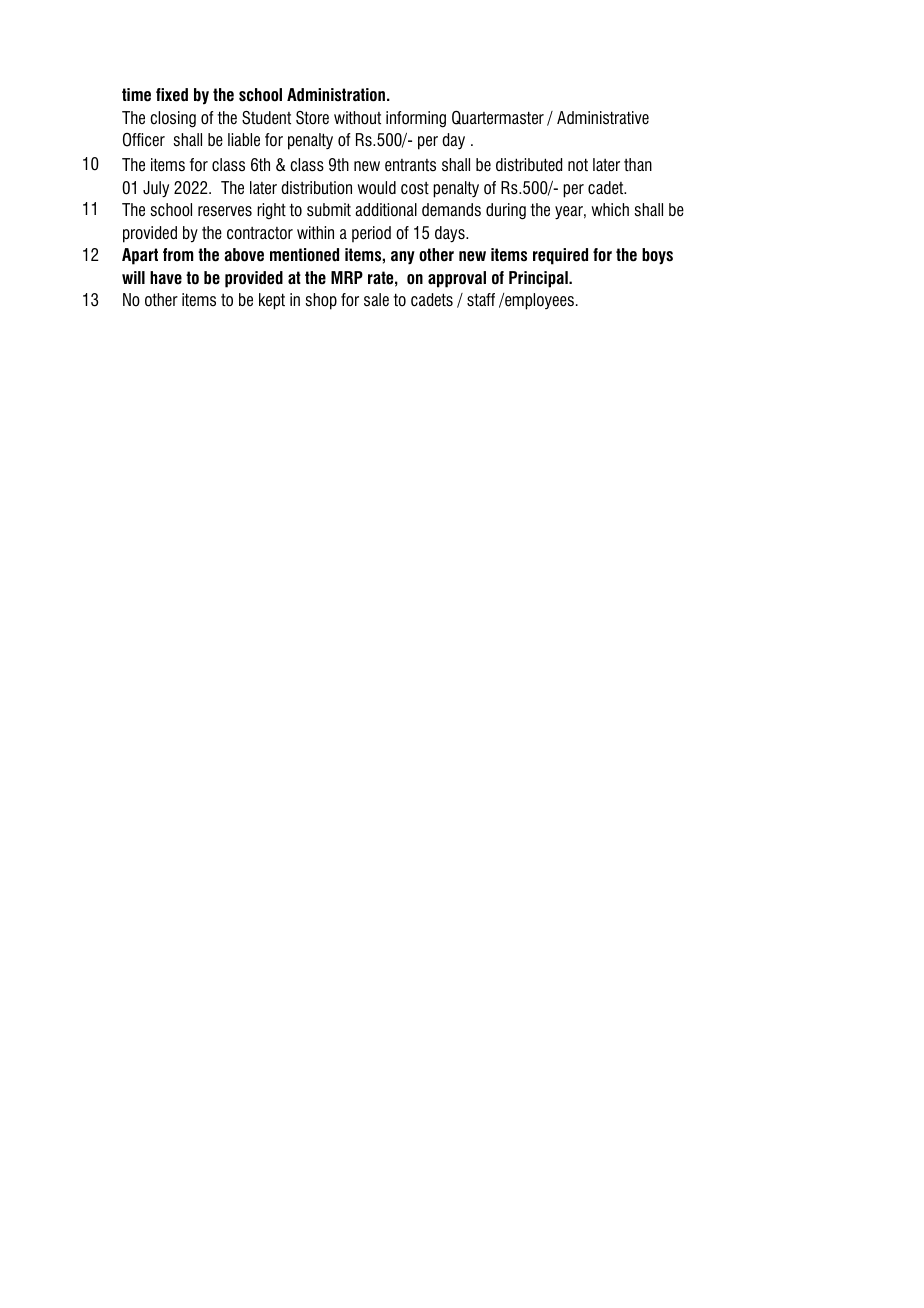 This screenshot has height=1308, width=924. I want to click on liable, so click(244, 139).
